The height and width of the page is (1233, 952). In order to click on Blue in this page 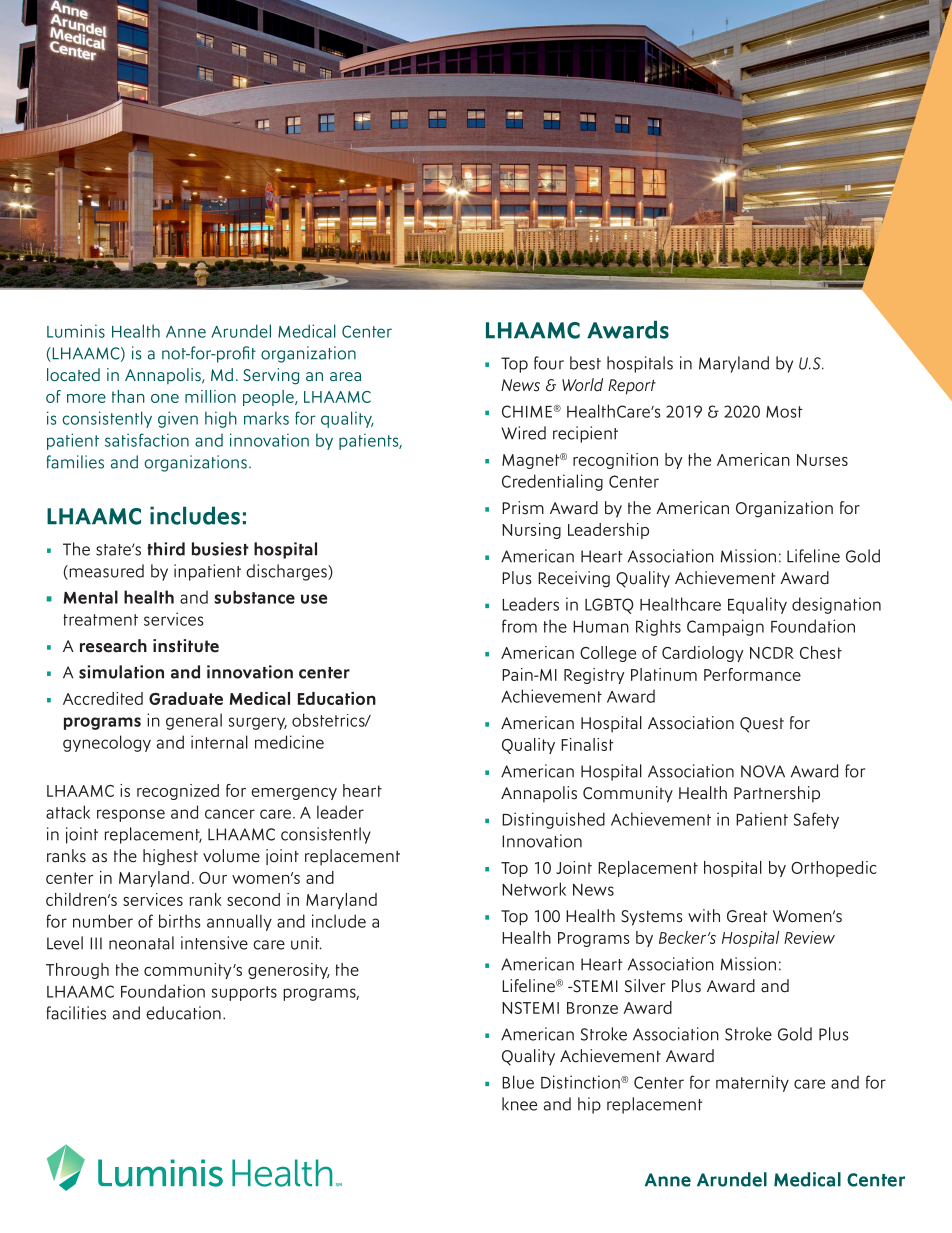, I will do `click(518, 1082)`.
